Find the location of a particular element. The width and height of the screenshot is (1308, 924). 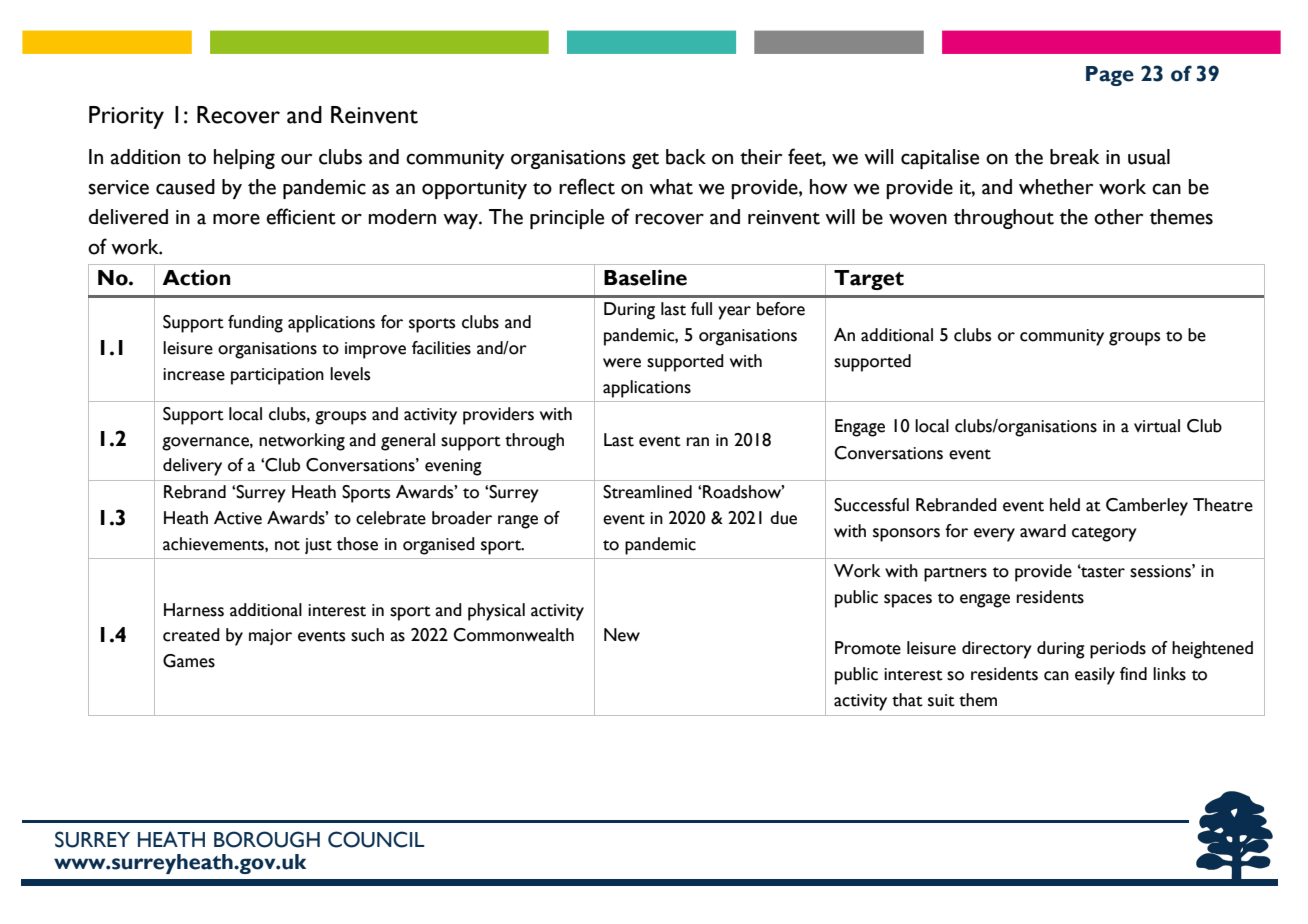

BOROUGH is located at coordinates (267, 839).
